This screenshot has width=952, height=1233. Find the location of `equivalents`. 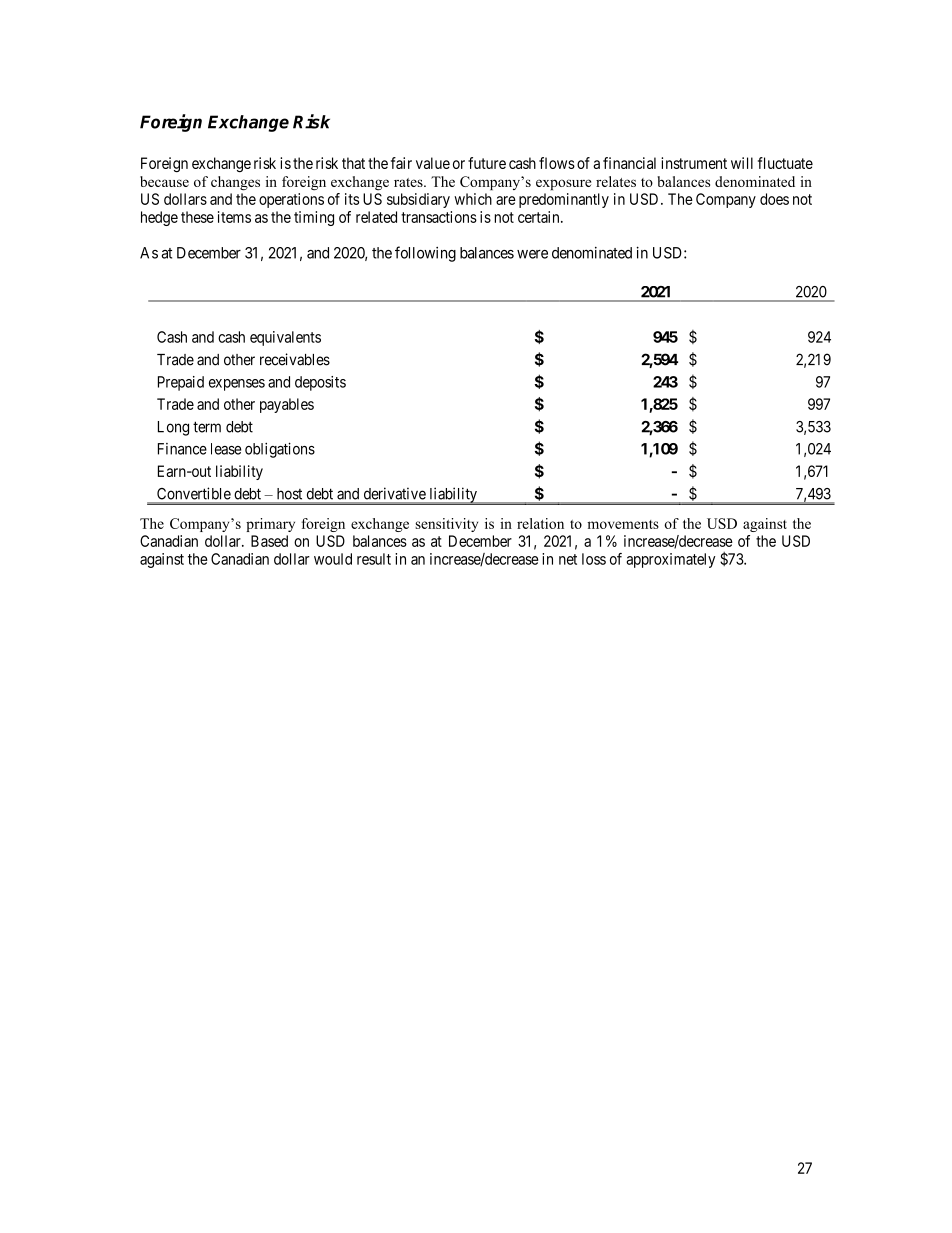

equivalents is located at coordinates (285, 338).
